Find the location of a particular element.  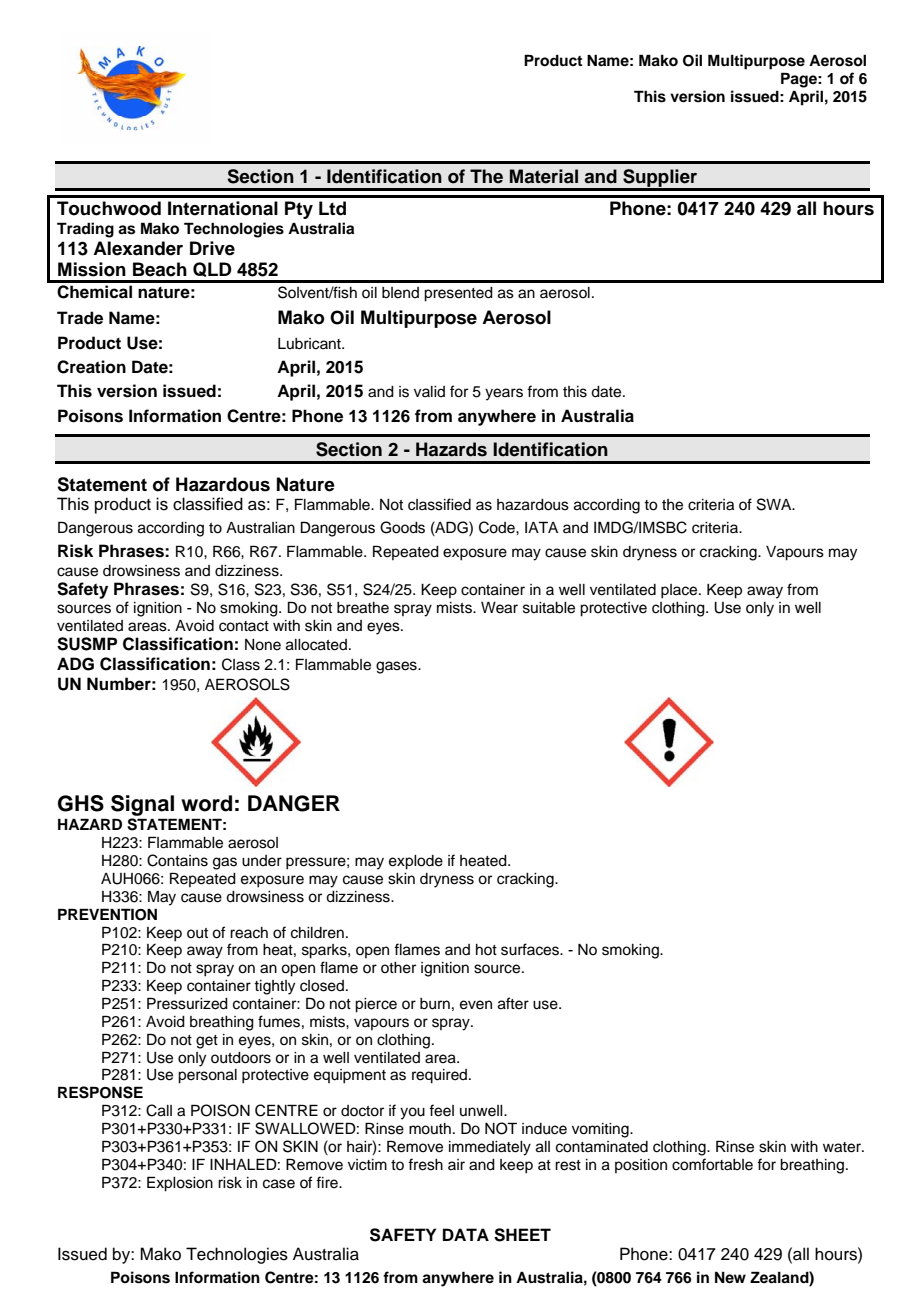

gases is located at coordinates (397, 667).
